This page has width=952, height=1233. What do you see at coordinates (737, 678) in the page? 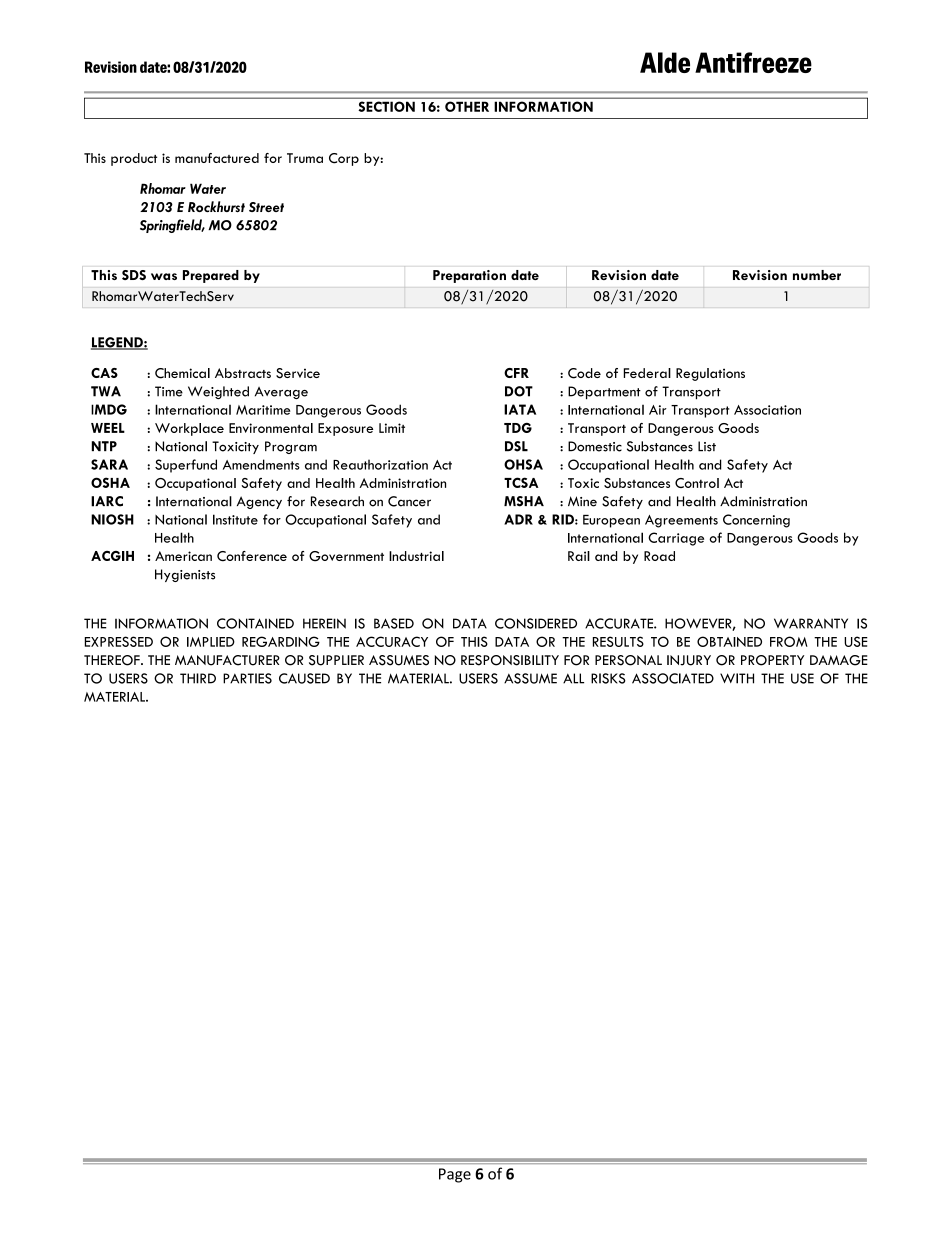
I see `WITH` at bounding box center [737, 678].
